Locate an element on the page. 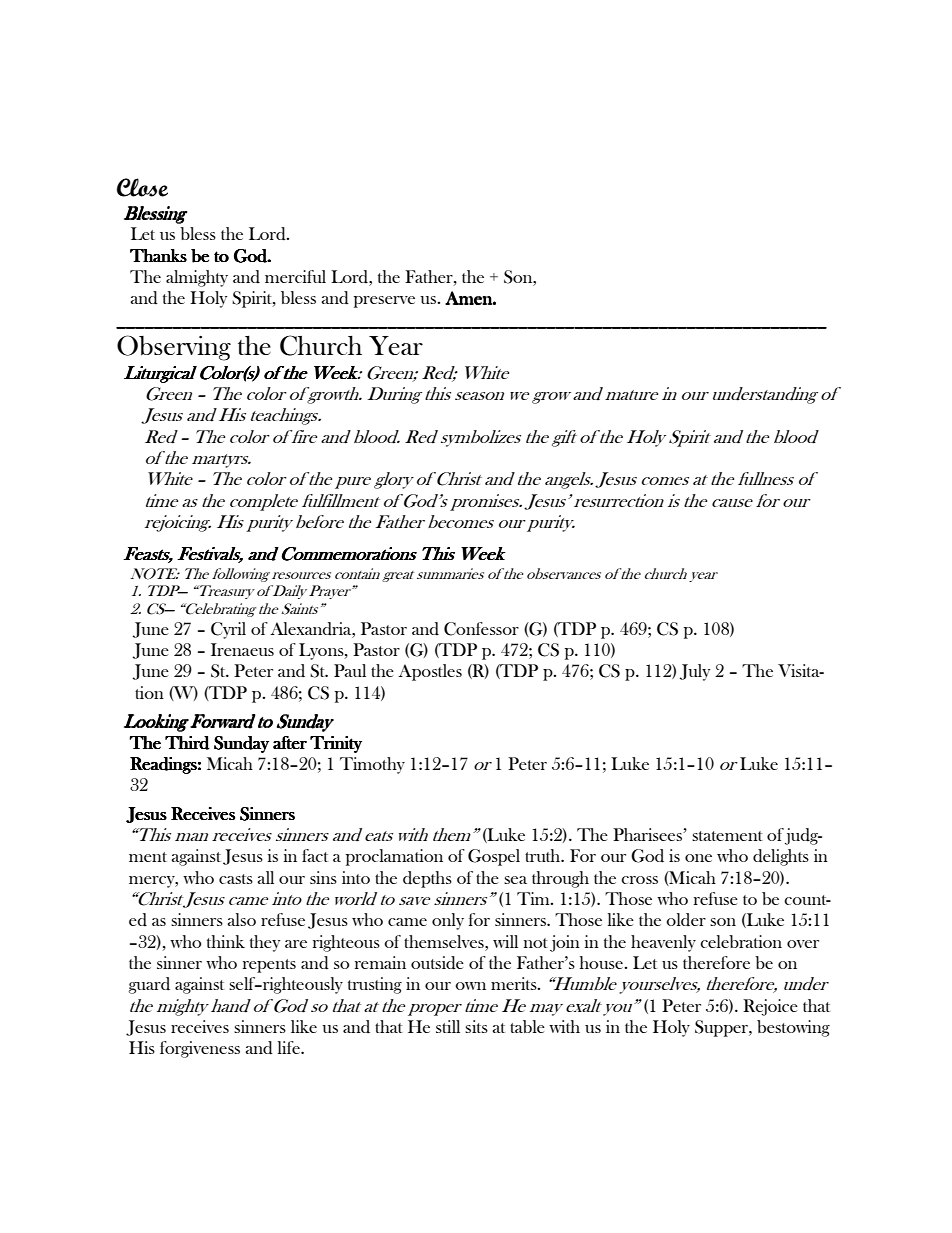  Gospel is located at coordinates (494, 857).
